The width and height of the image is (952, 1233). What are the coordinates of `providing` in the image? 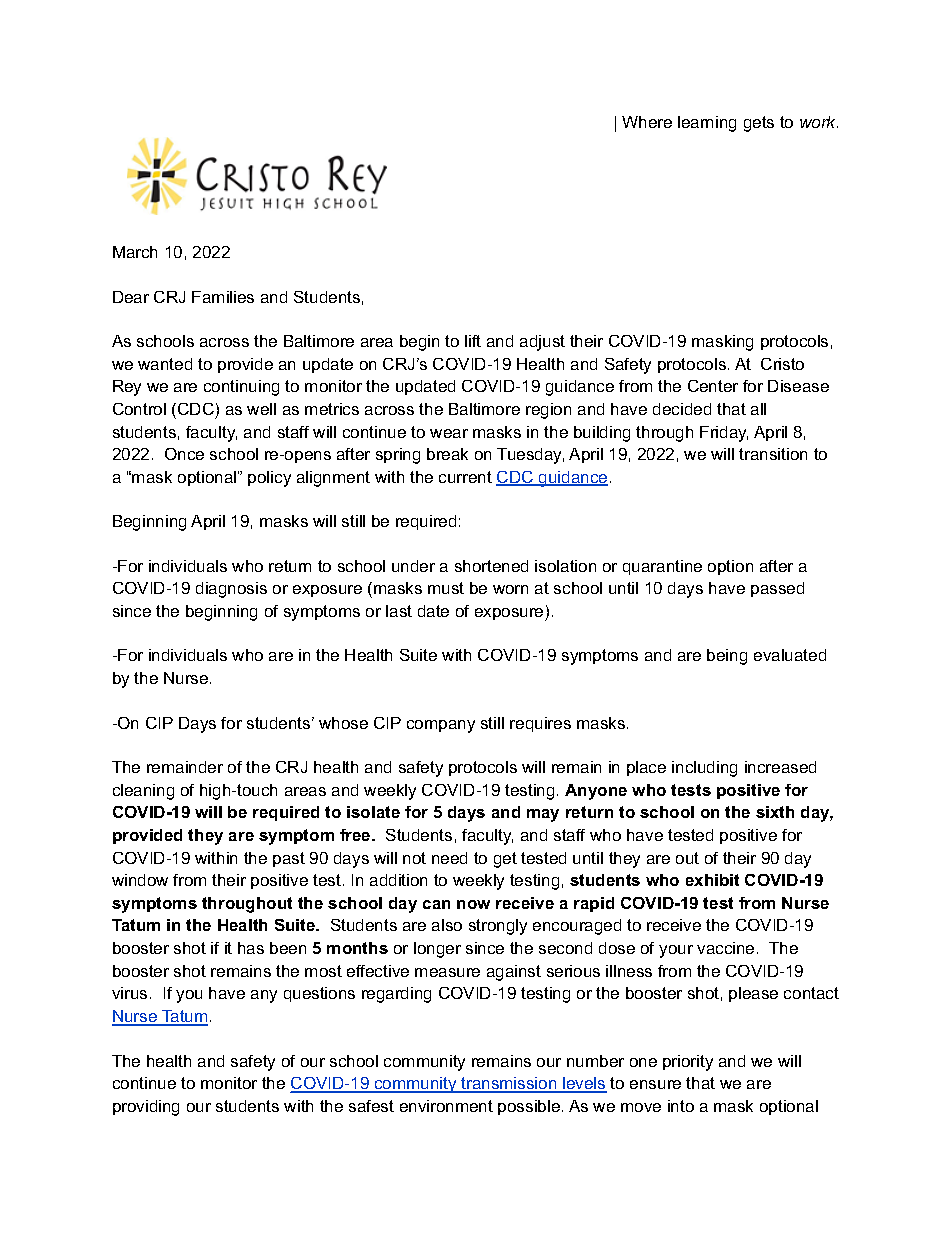 It's located at (146, 1108).
